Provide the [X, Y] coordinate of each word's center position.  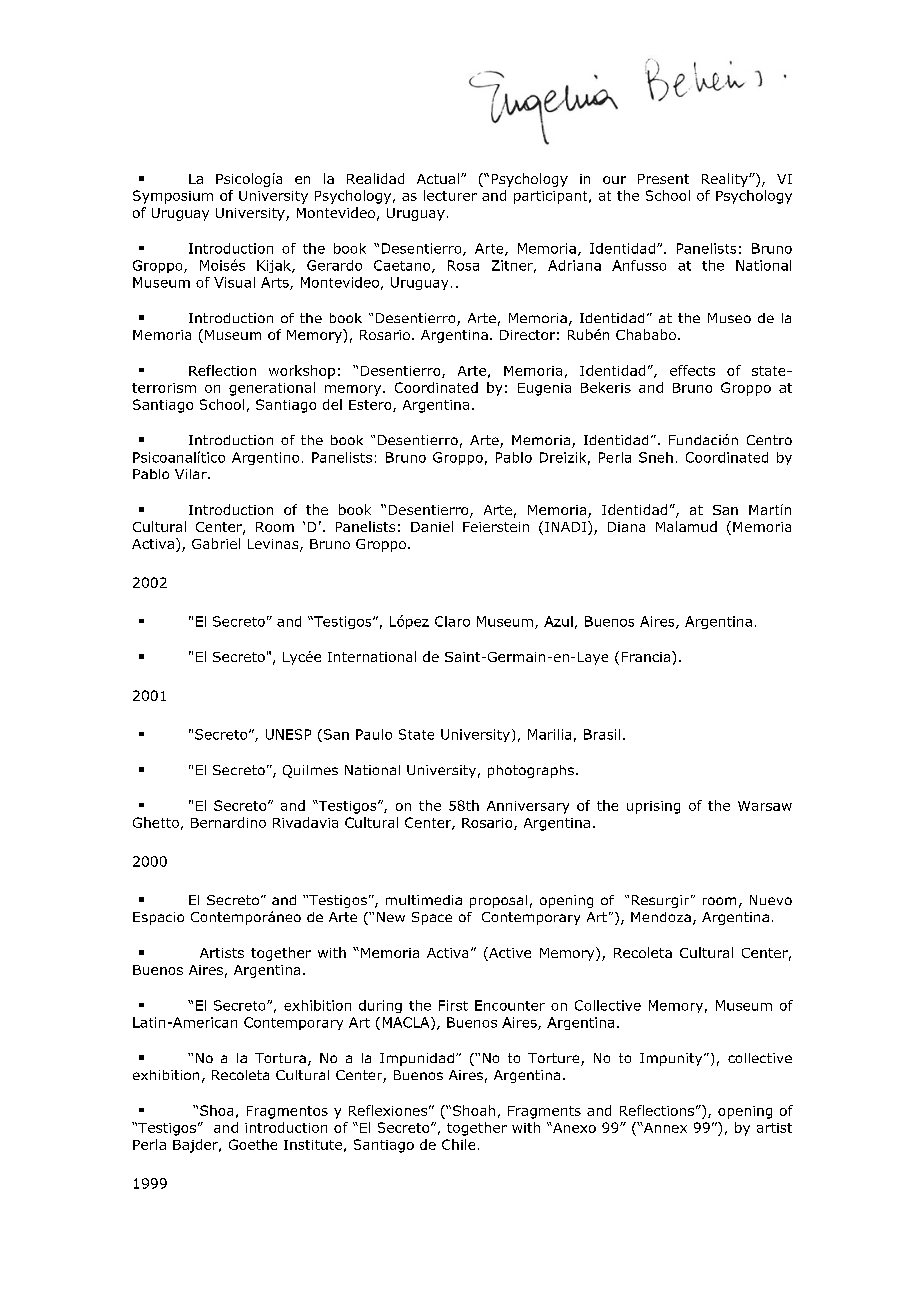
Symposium [173, 197]
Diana [626, 527]
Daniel [432, 526]
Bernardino [228, 822]
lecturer [450, 195]
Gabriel [216, 543]
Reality [726, 180]
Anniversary [528, 807]
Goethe [253, 1144]
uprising [653, 807]
